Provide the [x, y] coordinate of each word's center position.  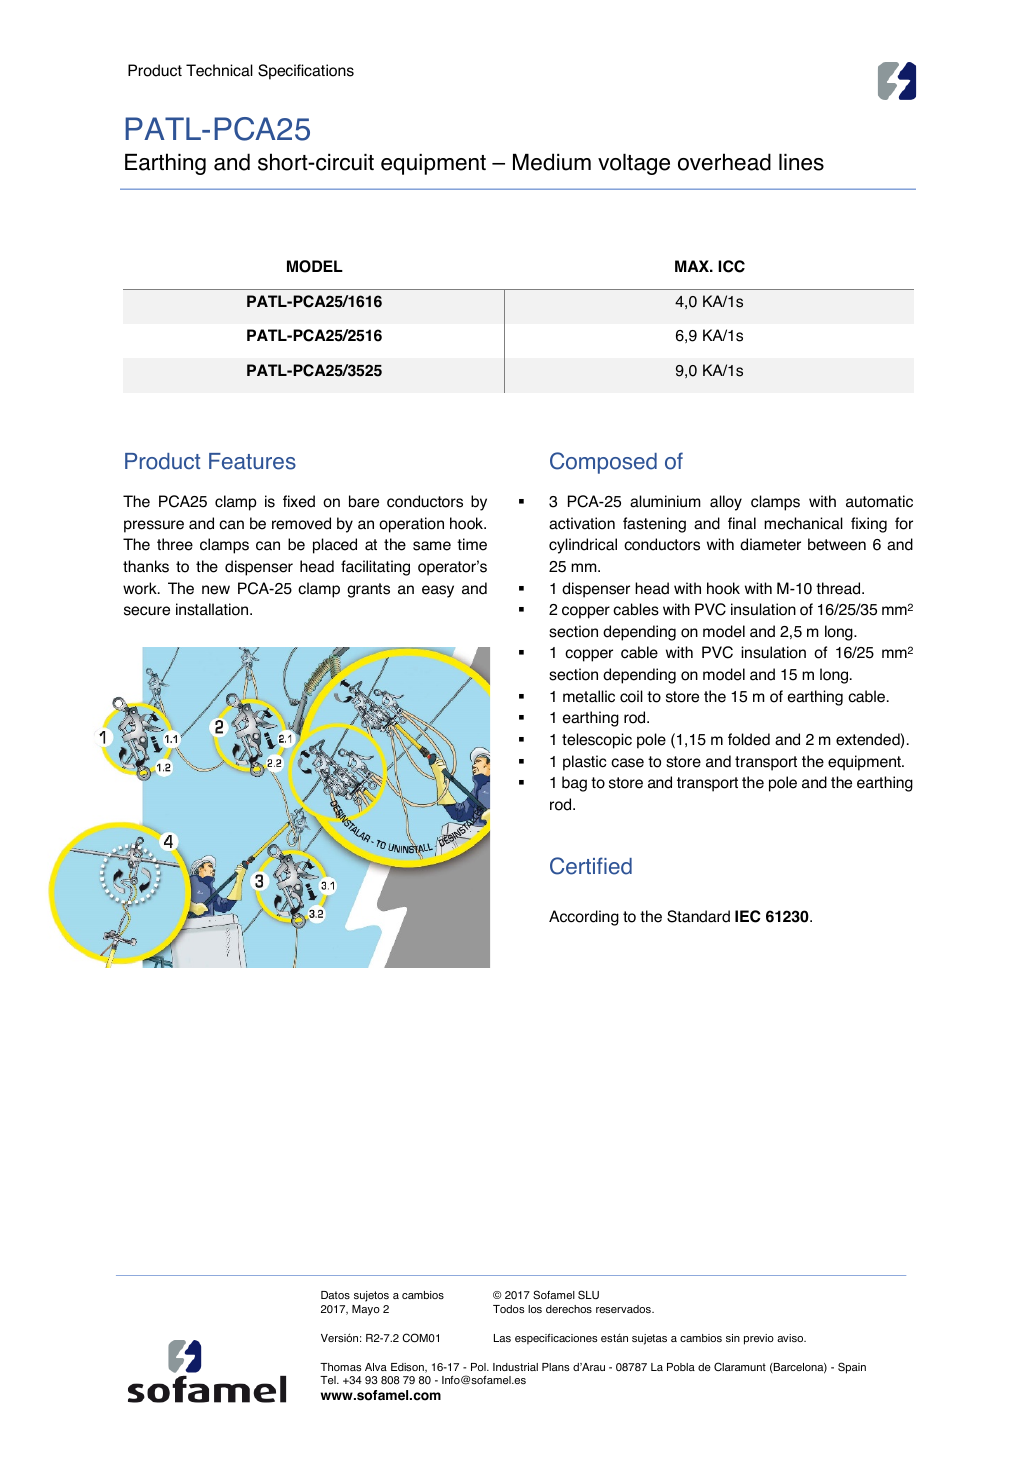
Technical [219, 70]
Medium [552, 162]
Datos [335, 1295]
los [535, 1309]
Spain [852, 1368]
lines [801, 162]
